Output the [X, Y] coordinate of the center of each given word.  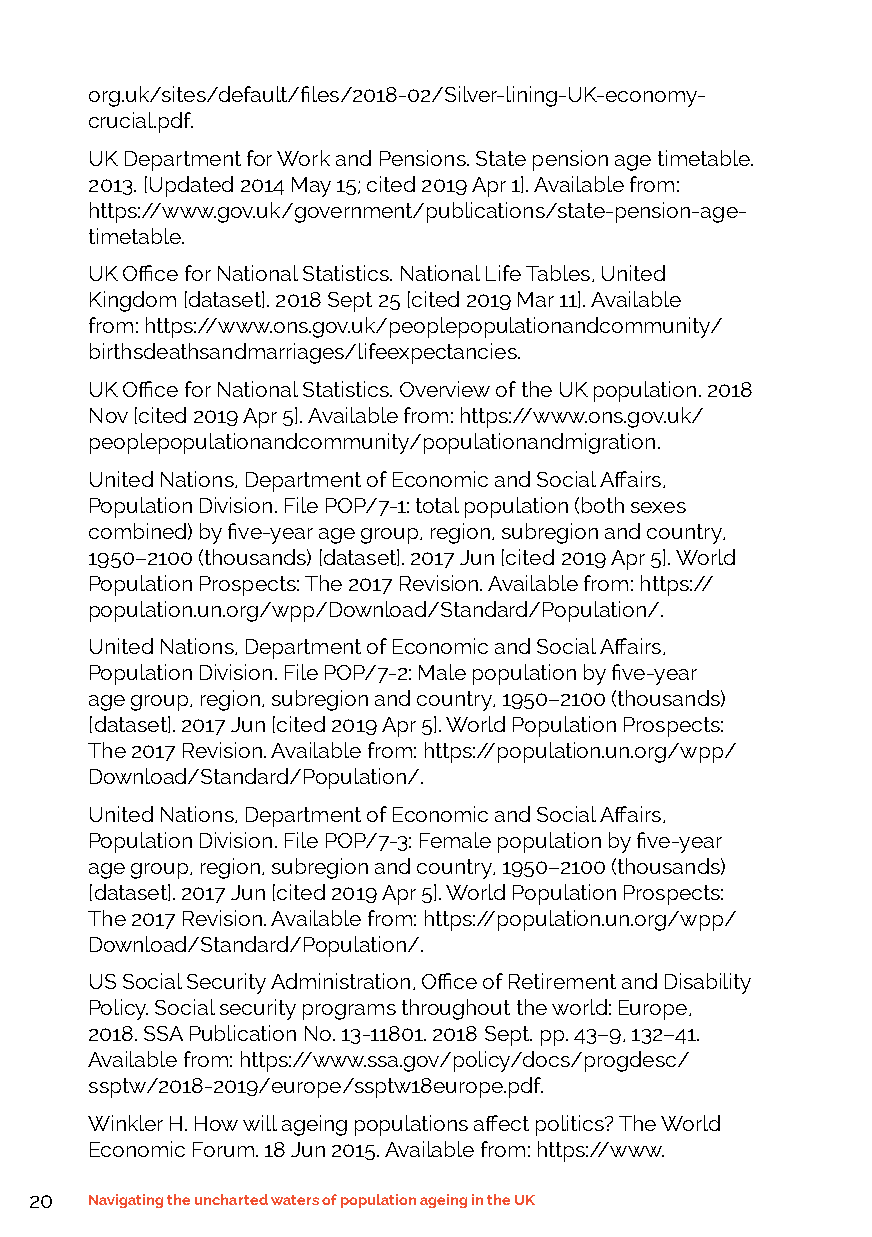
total [437, 505]
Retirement [562, 981]
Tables [559, 273]
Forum [223, 1149]
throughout [456, 1009]
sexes [658, 507]
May [311, 187]
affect [501, 1123]
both [603, 505]
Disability [708, 983]
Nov [109, 415]
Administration [340, 981]
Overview [445, 389]
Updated [191, 186]
